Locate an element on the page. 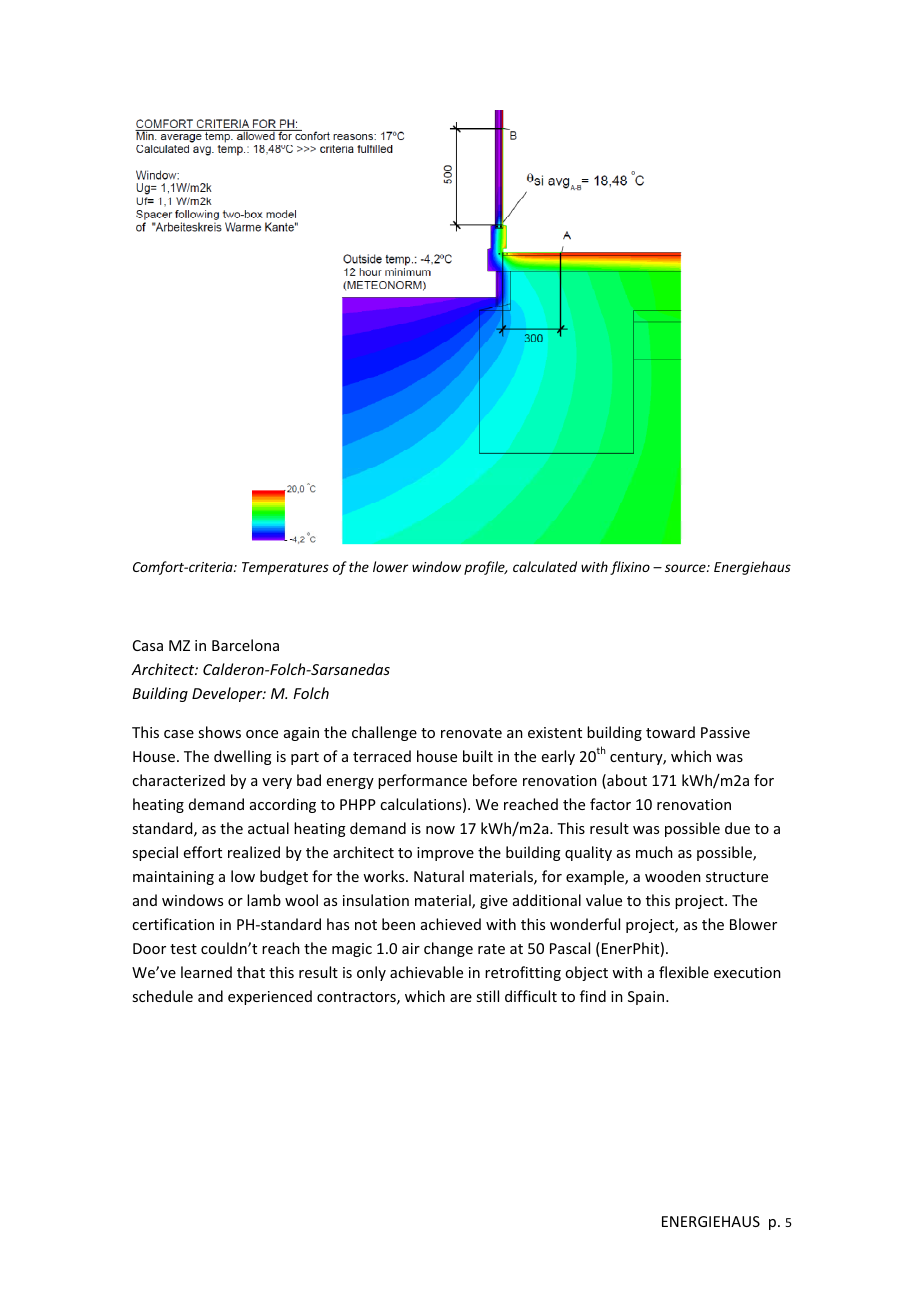 This image has width=924, height=1308. now is located at coordinates (440, 830).
